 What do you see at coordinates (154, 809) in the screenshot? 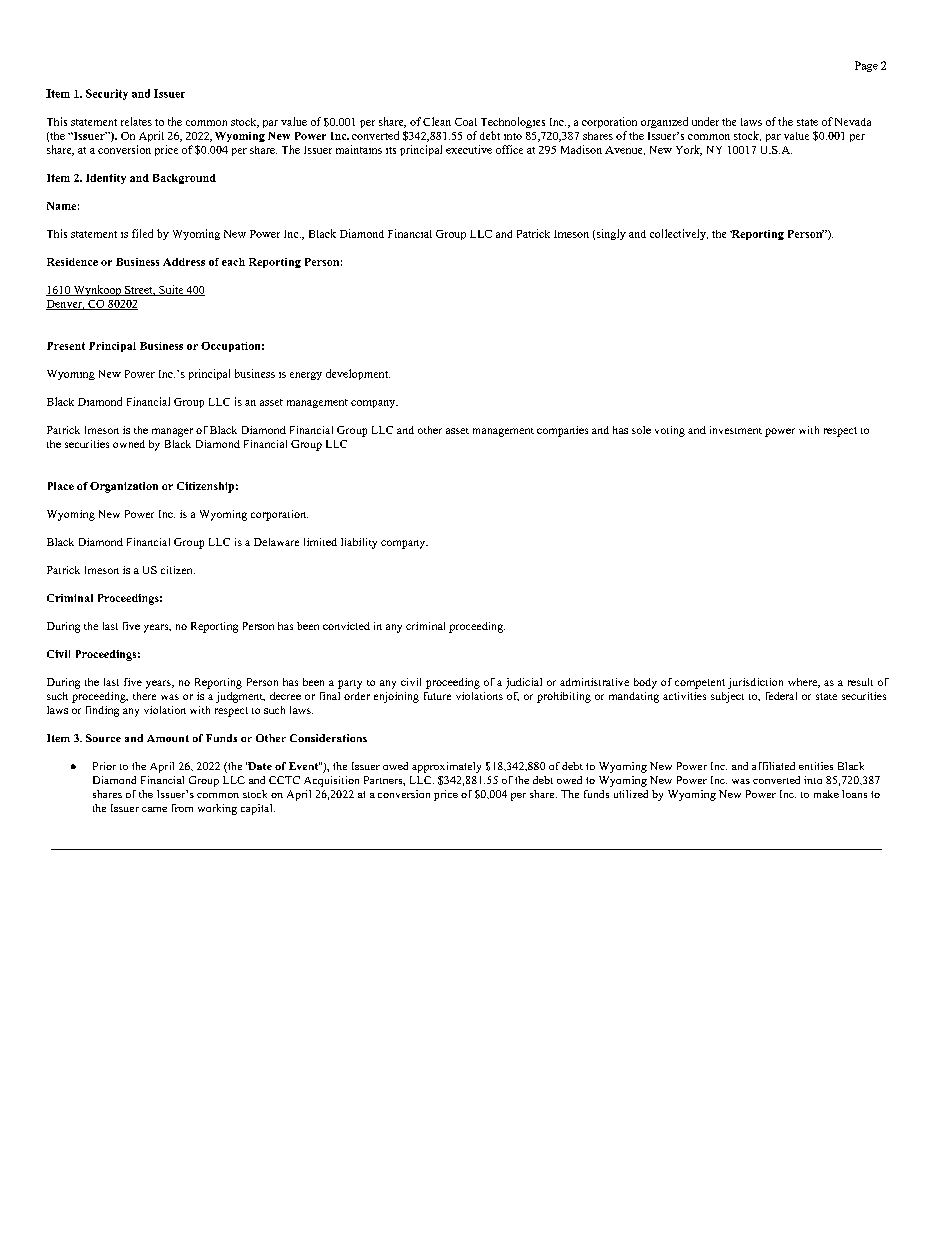
I see `came` at bounding box center [154, 809].
